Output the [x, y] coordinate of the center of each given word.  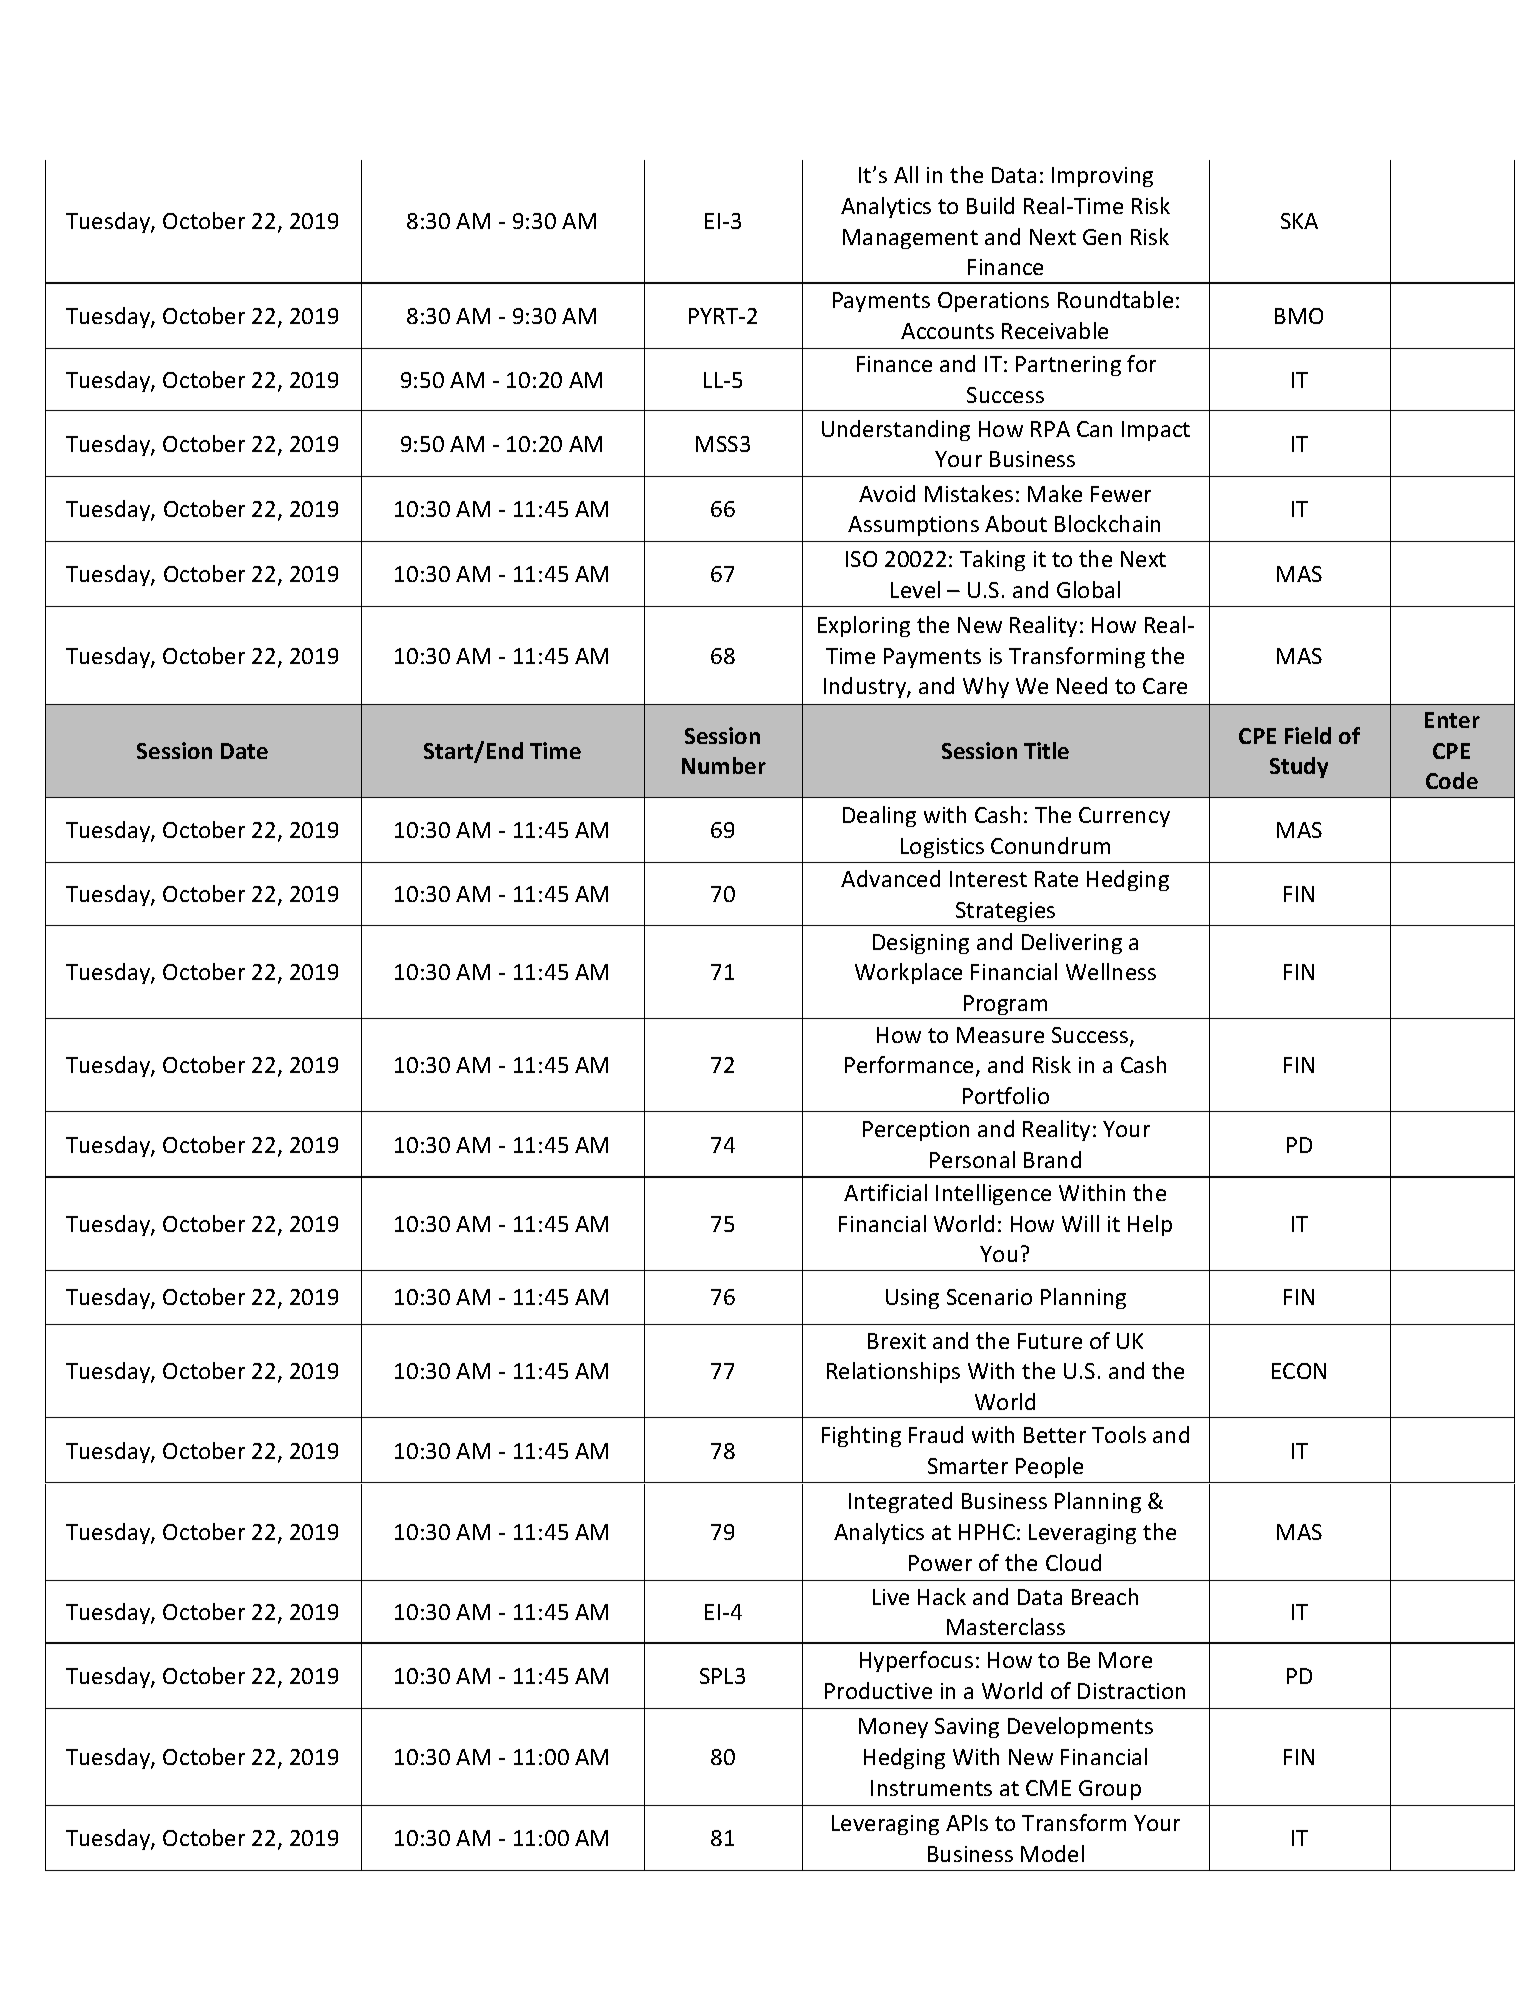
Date [244, 751]
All [906, 174]
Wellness [1111, 971]
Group [1110, 1790]
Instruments [931, 1788]
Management [910, 239]
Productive [878, 1690]
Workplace [908, 973]
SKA [1299, 221]
